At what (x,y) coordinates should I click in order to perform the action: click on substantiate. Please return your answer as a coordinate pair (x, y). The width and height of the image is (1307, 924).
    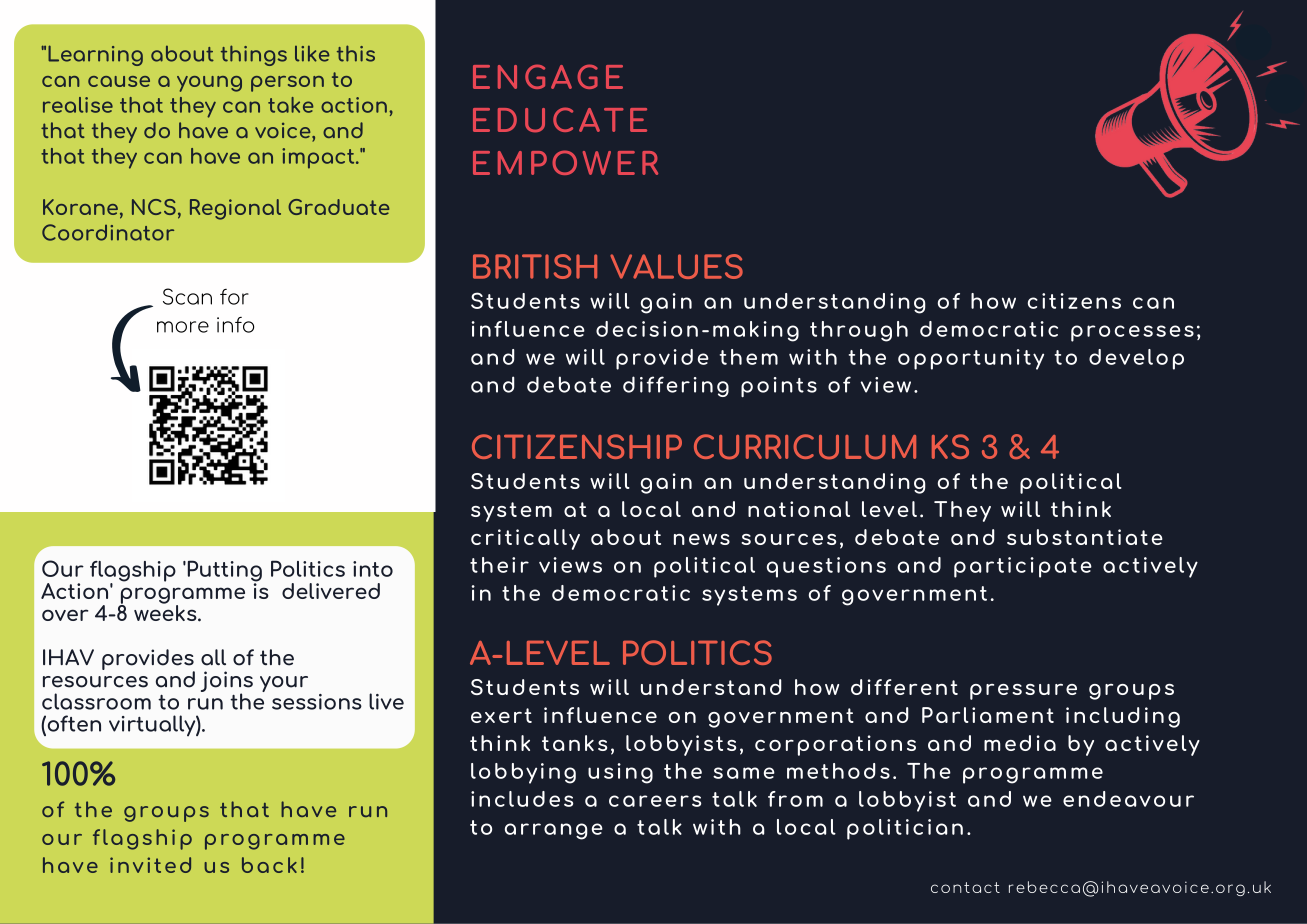
    Looking at the image, I should click on (1085, 537).
